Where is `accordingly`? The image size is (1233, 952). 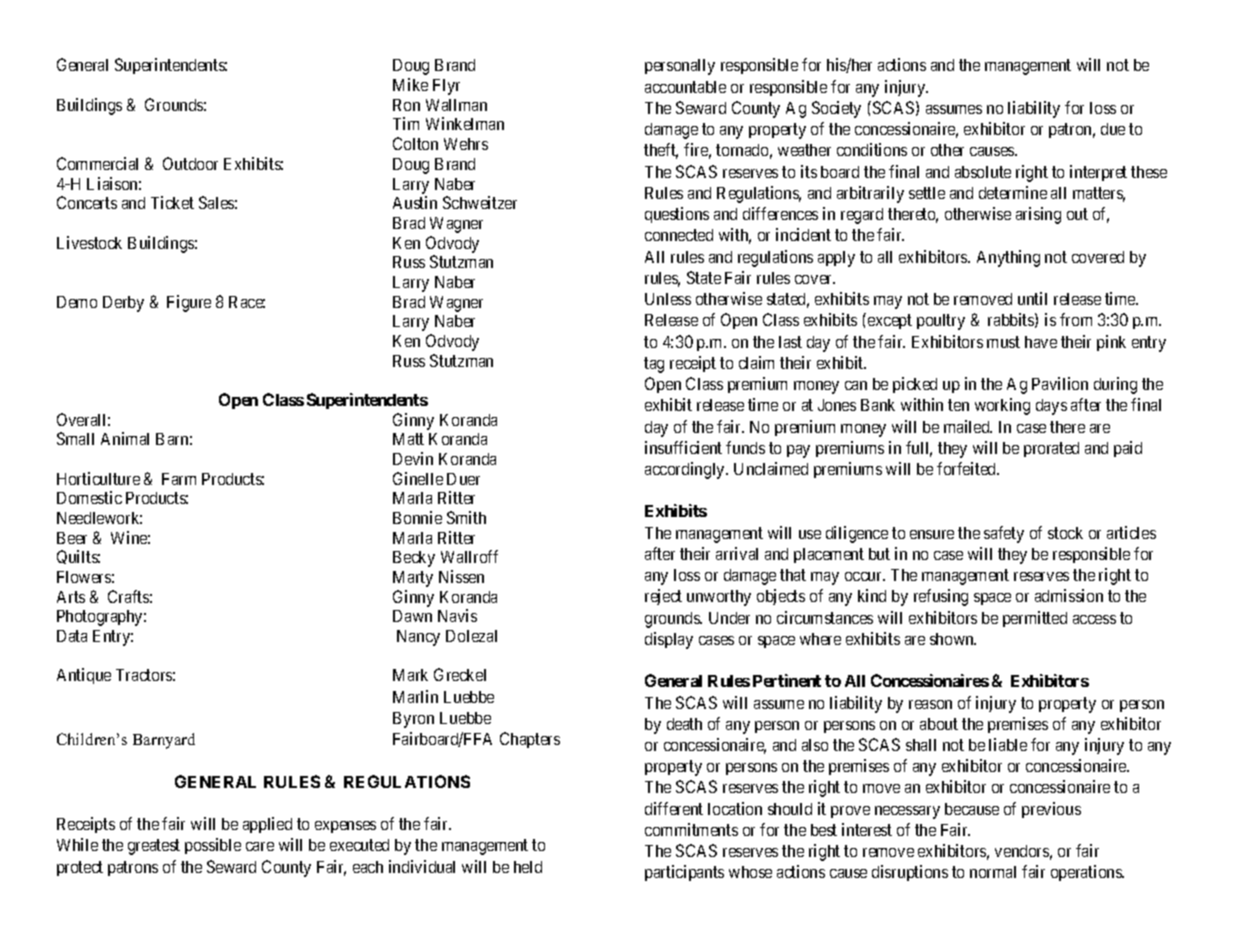
accordingly is located at coordinates (686, 470).
